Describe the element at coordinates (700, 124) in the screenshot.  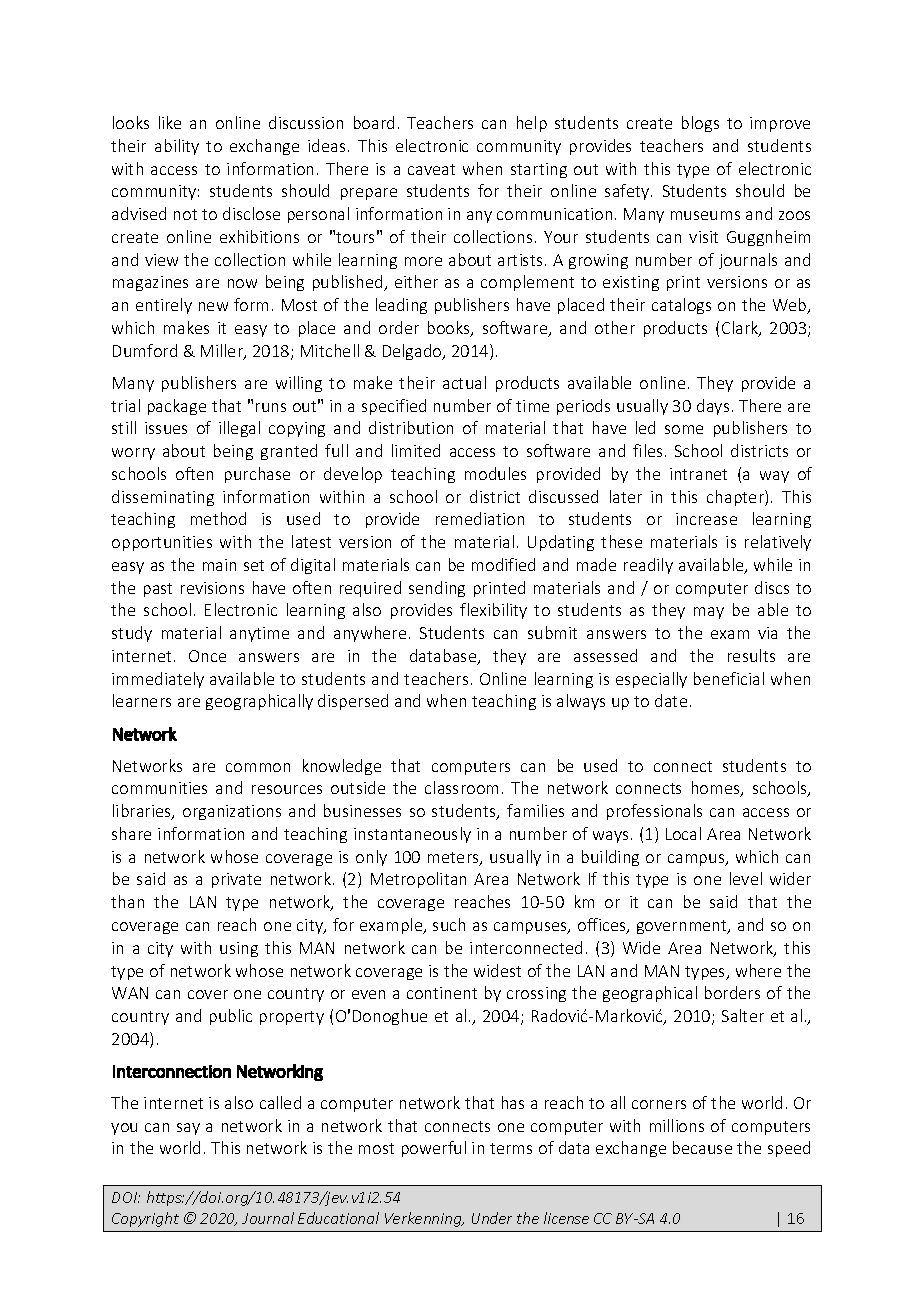
I see `blogs` at that location.
